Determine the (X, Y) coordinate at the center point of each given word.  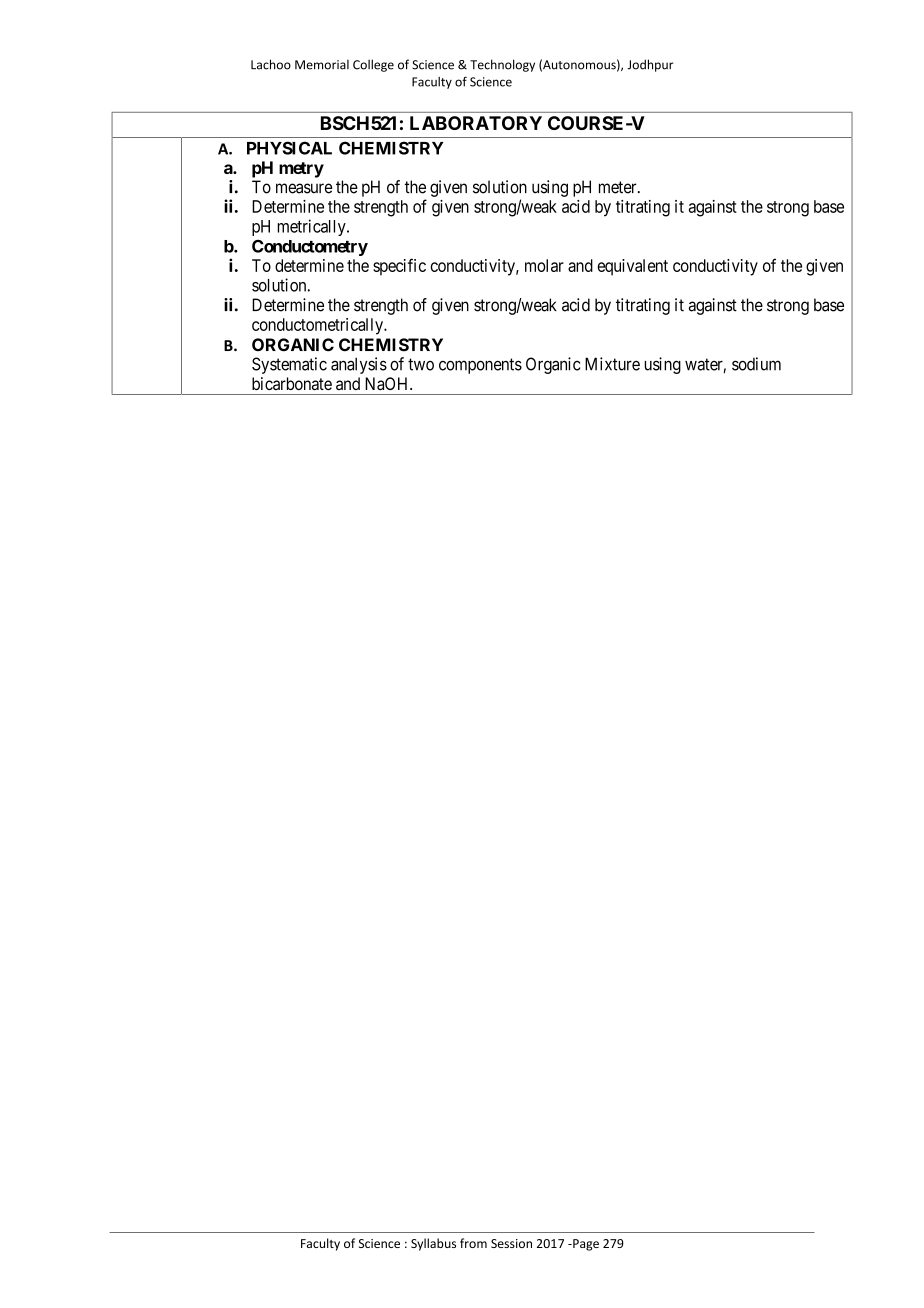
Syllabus (433, 1244)
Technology (502, 65)
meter (619, 187)
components (480, 366)
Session (511, 1243)
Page (585, 1245)
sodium (756, 364)
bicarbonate (292, 384)
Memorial (322, 65)
